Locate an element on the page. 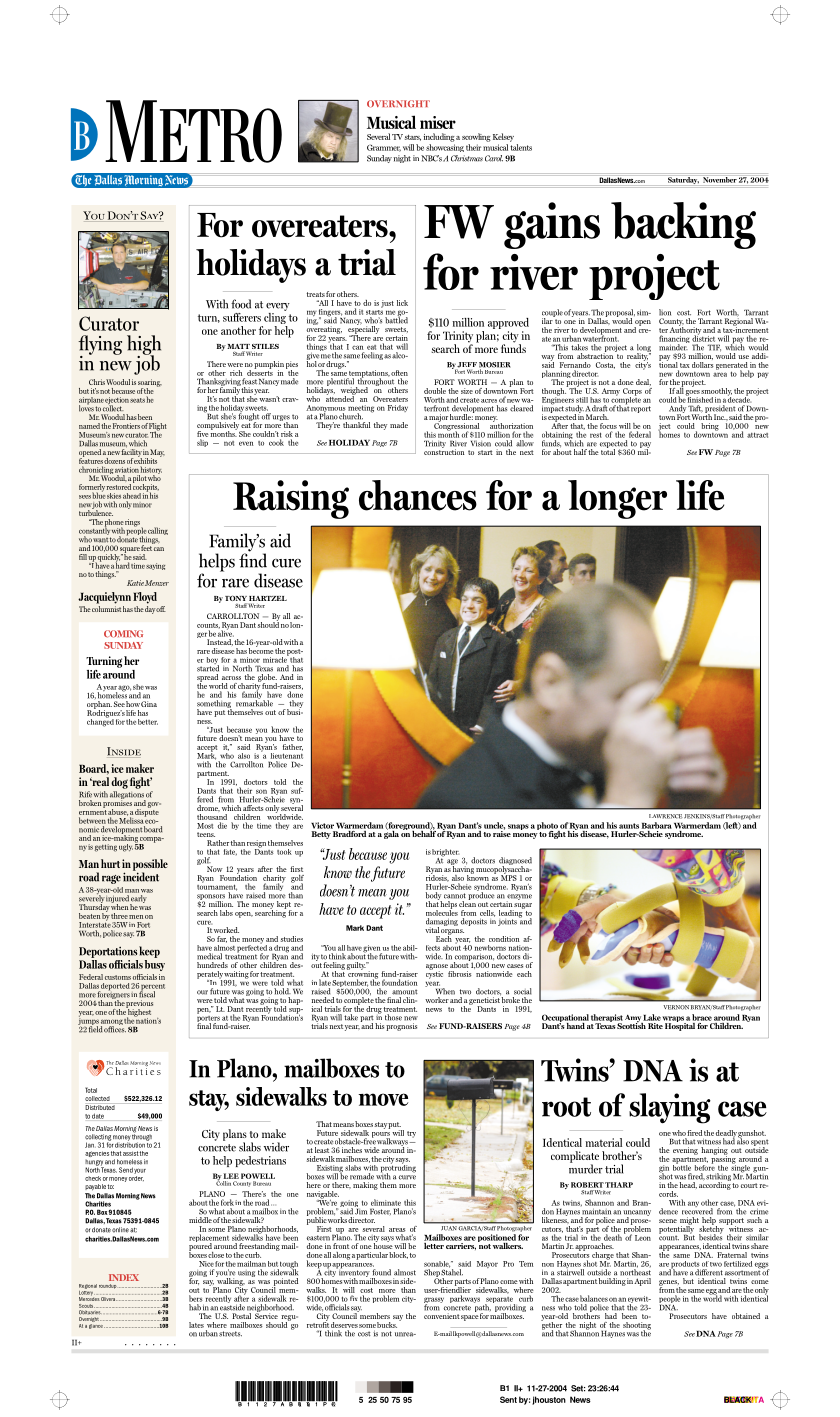 The image size is (840, 1417). chances is located at coordinates (418, 495).
